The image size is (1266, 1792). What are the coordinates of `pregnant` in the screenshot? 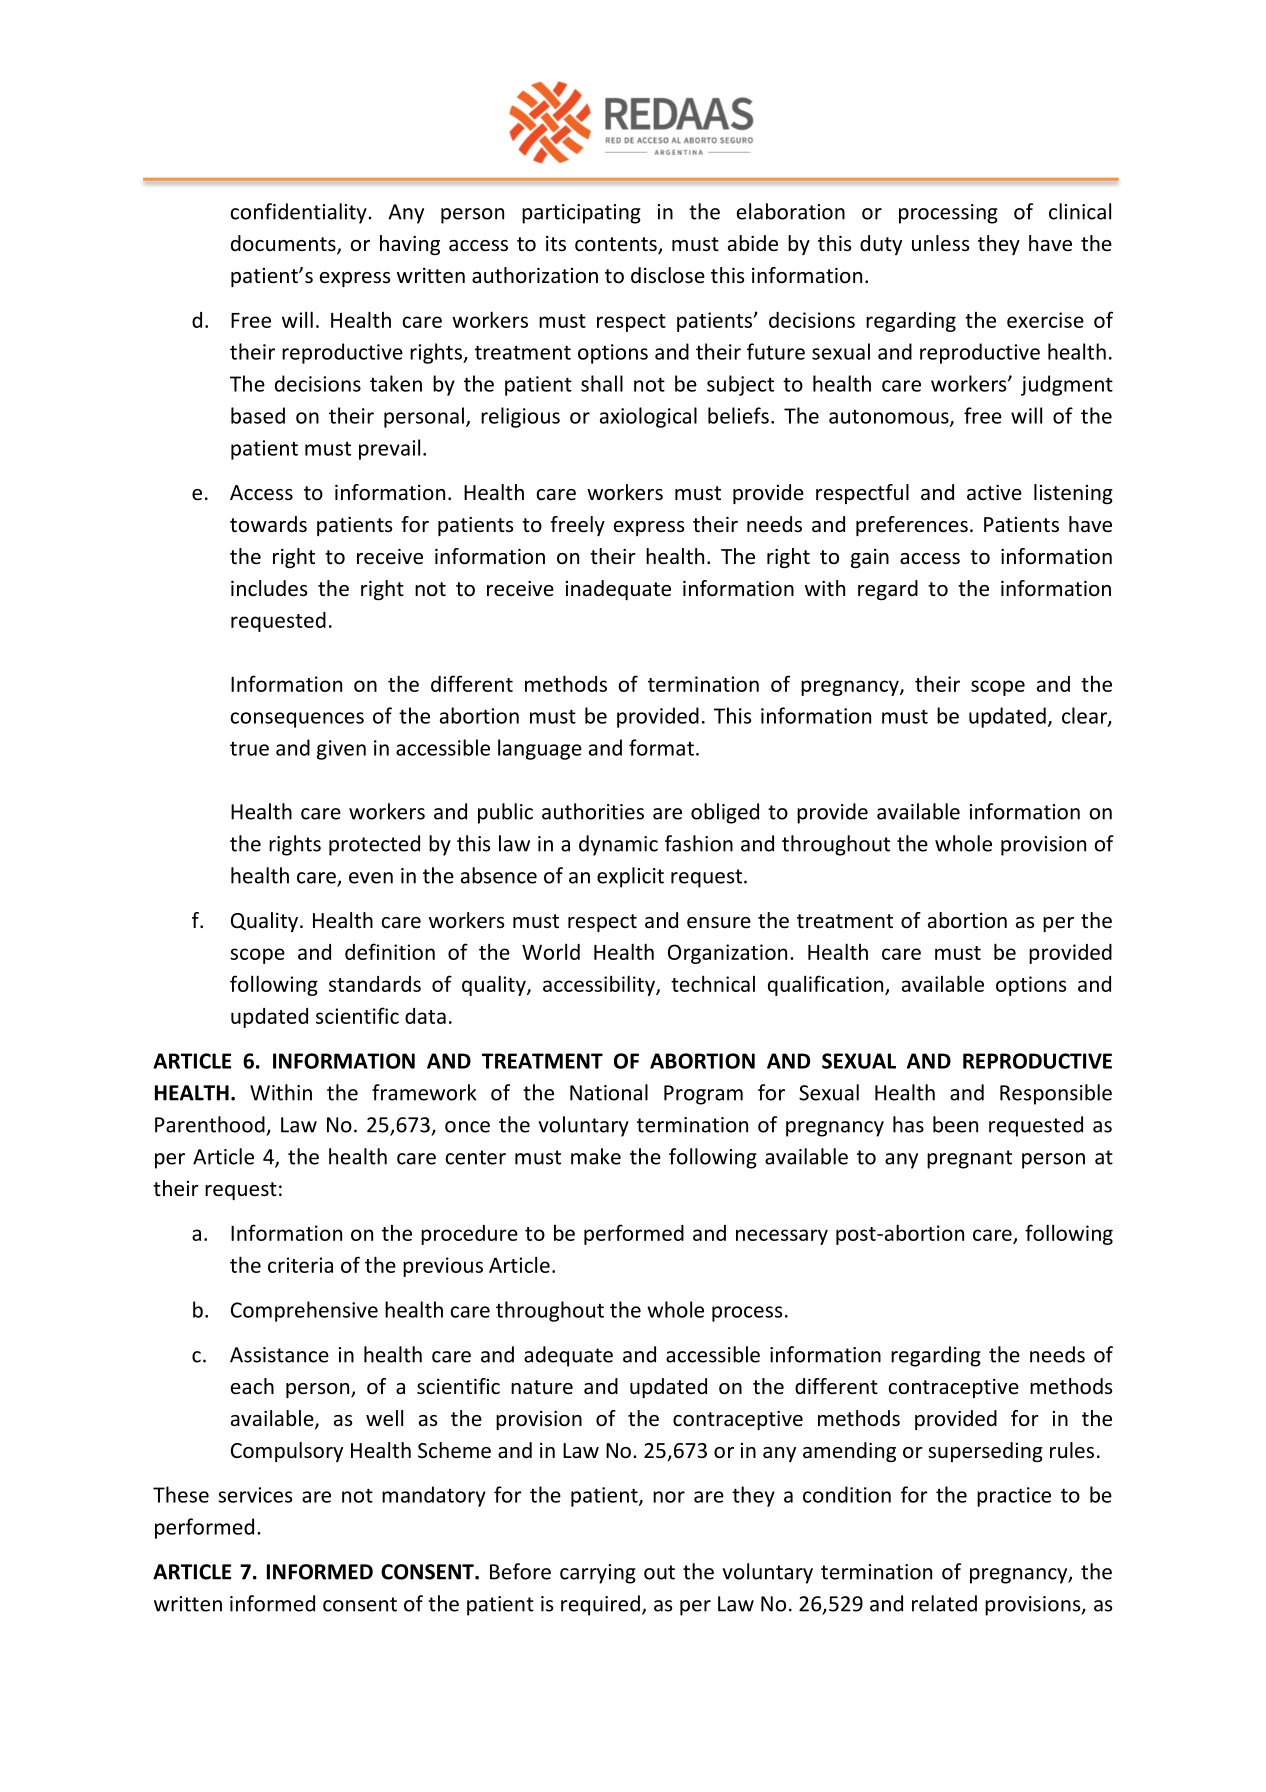 It's located at (969, 1159).
